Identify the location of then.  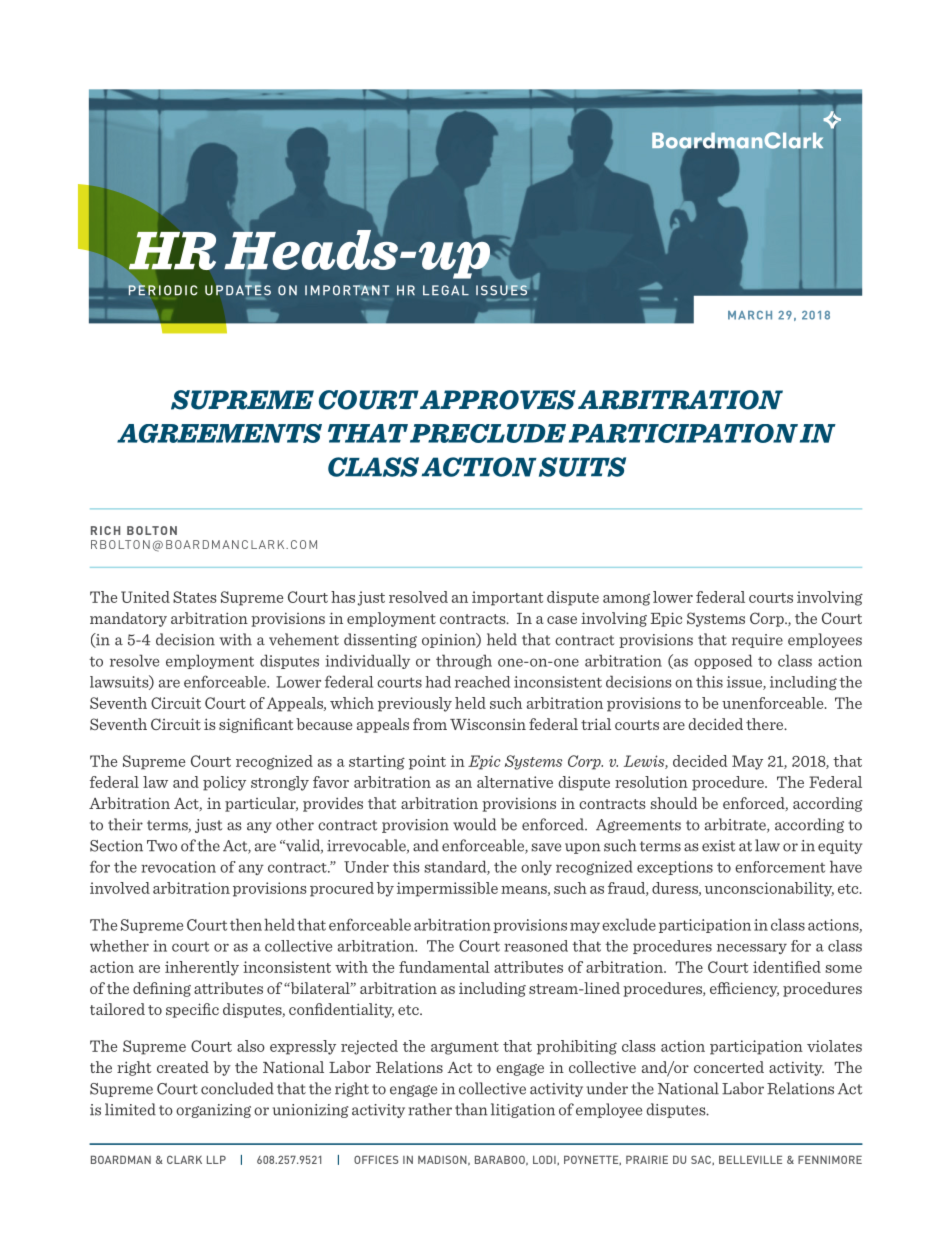
(246, 924).
